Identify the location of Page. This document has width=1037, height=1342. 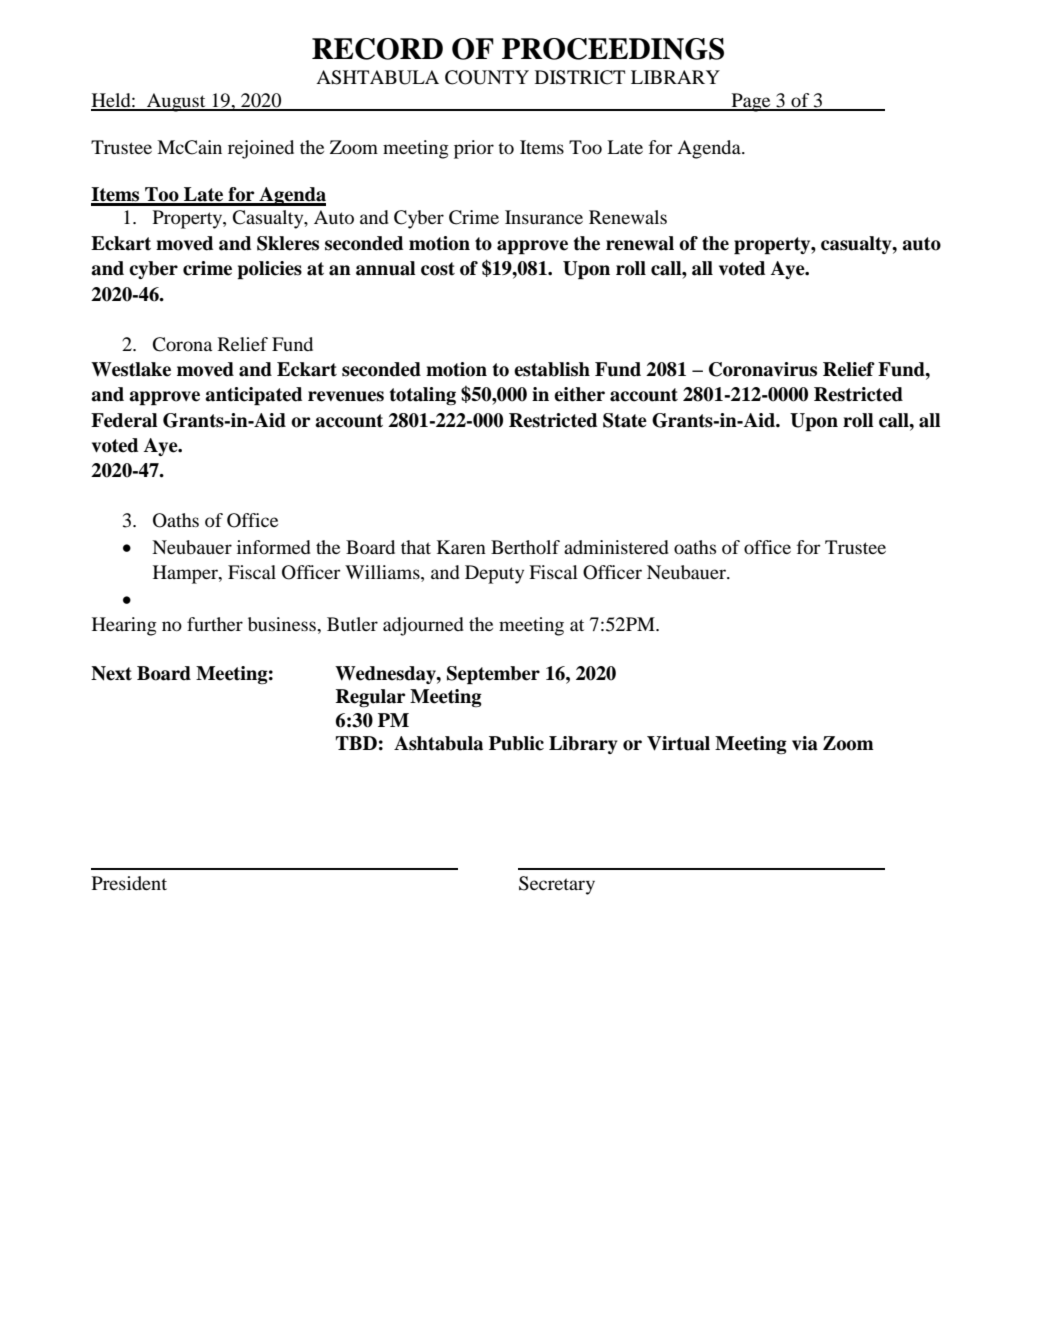
(751, 102).
